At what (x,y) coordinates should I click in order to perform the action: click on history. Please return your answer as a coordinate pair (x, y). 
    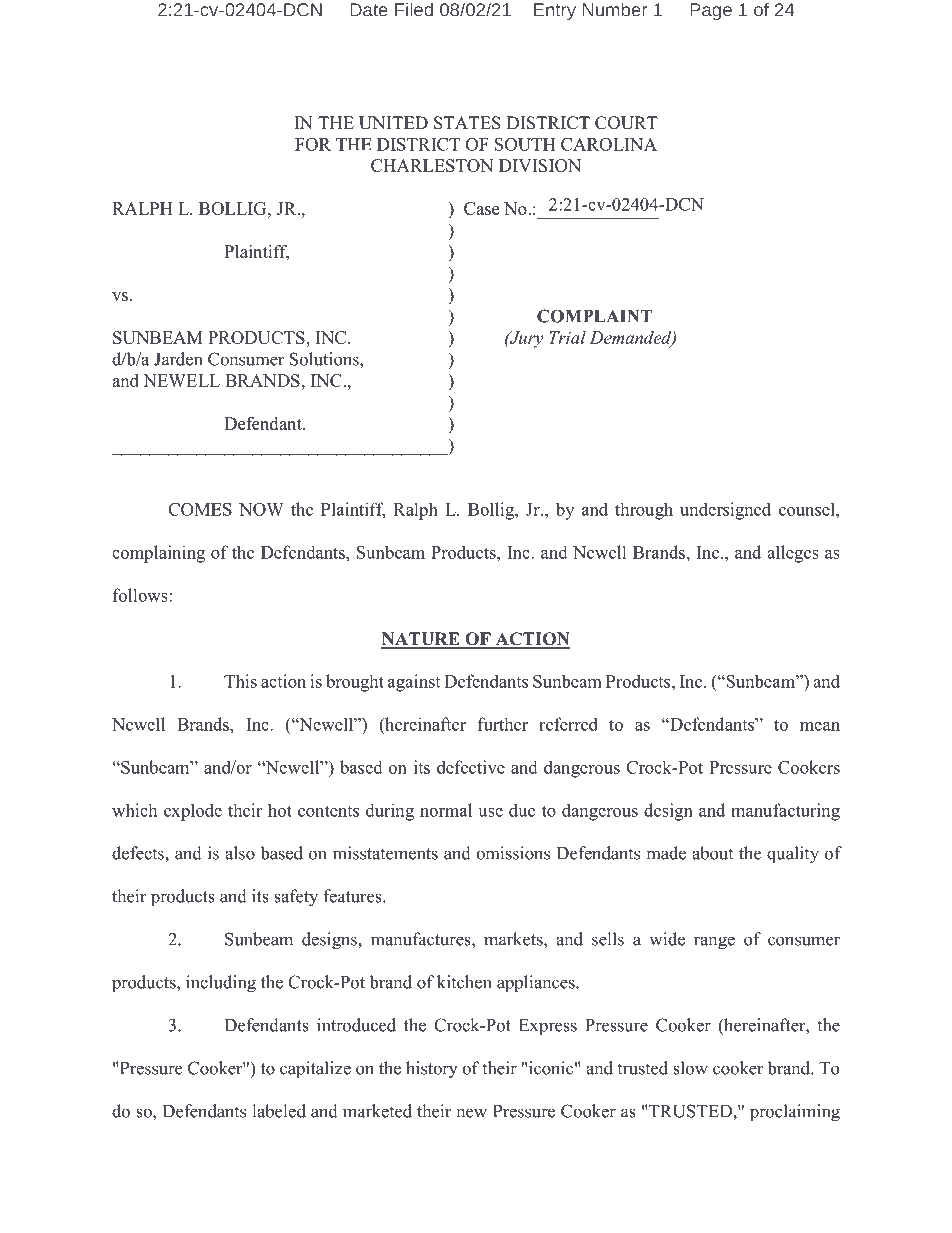
    Looking at the image, I should click on (432, 1070).
